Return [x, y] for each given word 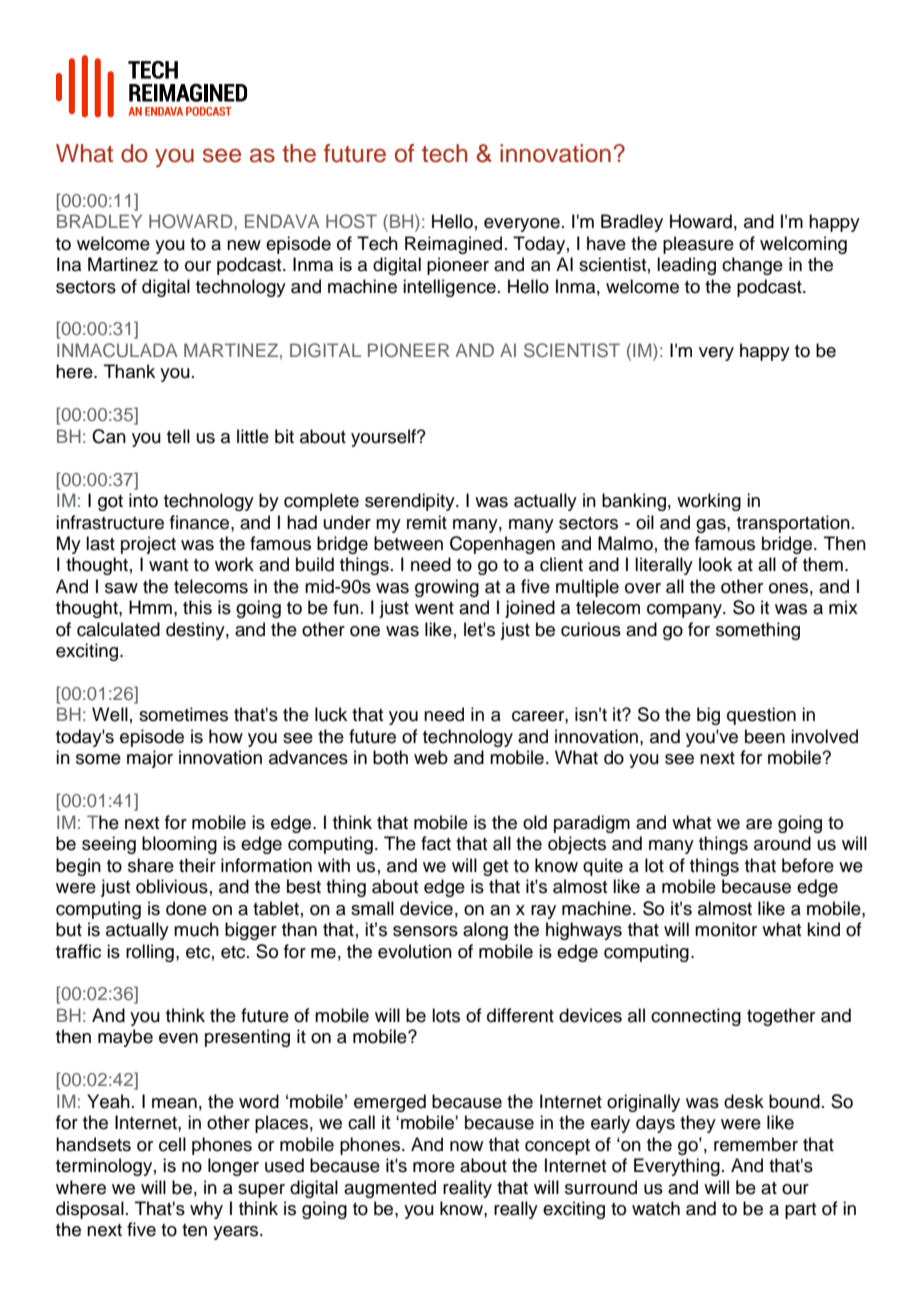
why [206, 1210]
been [765, 736]
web [431, 757]
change [752, 266]
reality [467, 1189]
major [150, 759]
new [244, 245]
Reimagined [453, 245]
